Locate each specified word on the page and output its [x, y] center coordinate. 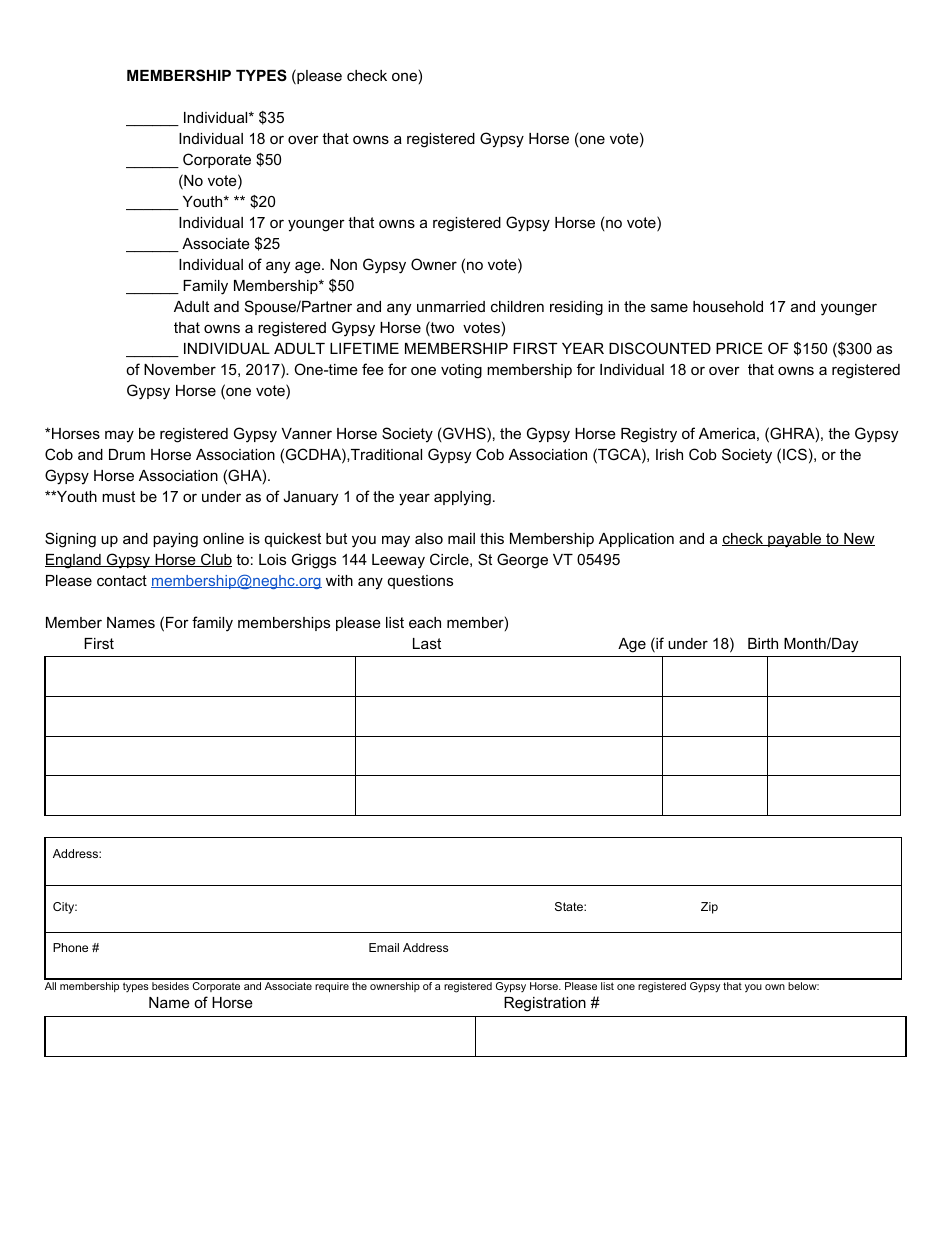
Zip [709, 908]
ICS [795, 454]
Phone [70, 947]
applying [462, 498]
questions [420, 582]
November [180, 369]
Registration [545, 1004]
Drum [127, 454]
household [728, 306]
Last [427, 643]
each [425, 622]
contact [122, 580]
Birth [763, 643]
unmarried [451, 306]
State [570, 906]
